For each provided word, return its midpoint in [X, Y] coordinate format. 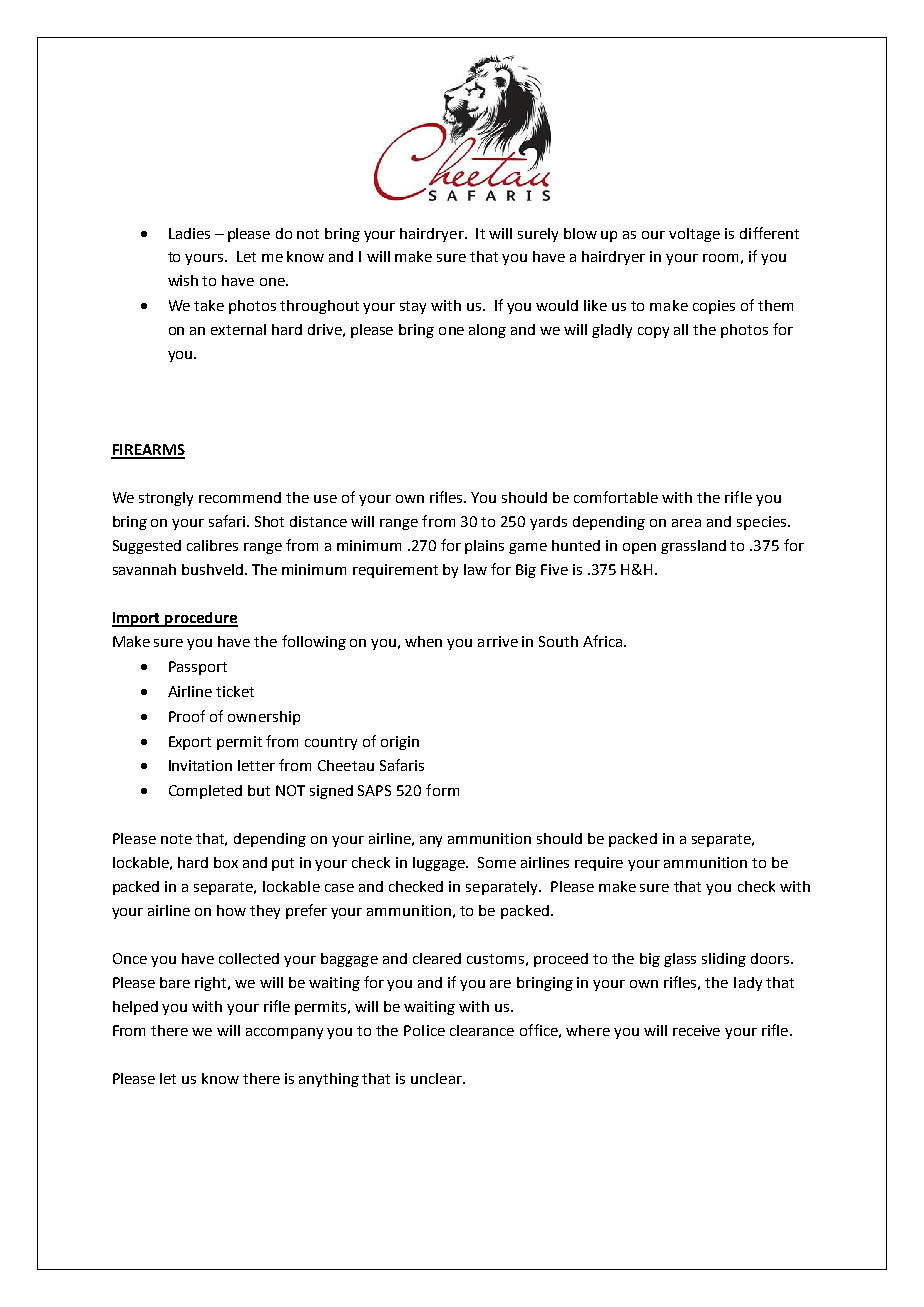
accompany [284, 1033]
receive [696, 1030]
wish [183, 280]
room [720, 258]
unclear [437, 1078]
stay [413, 307]
